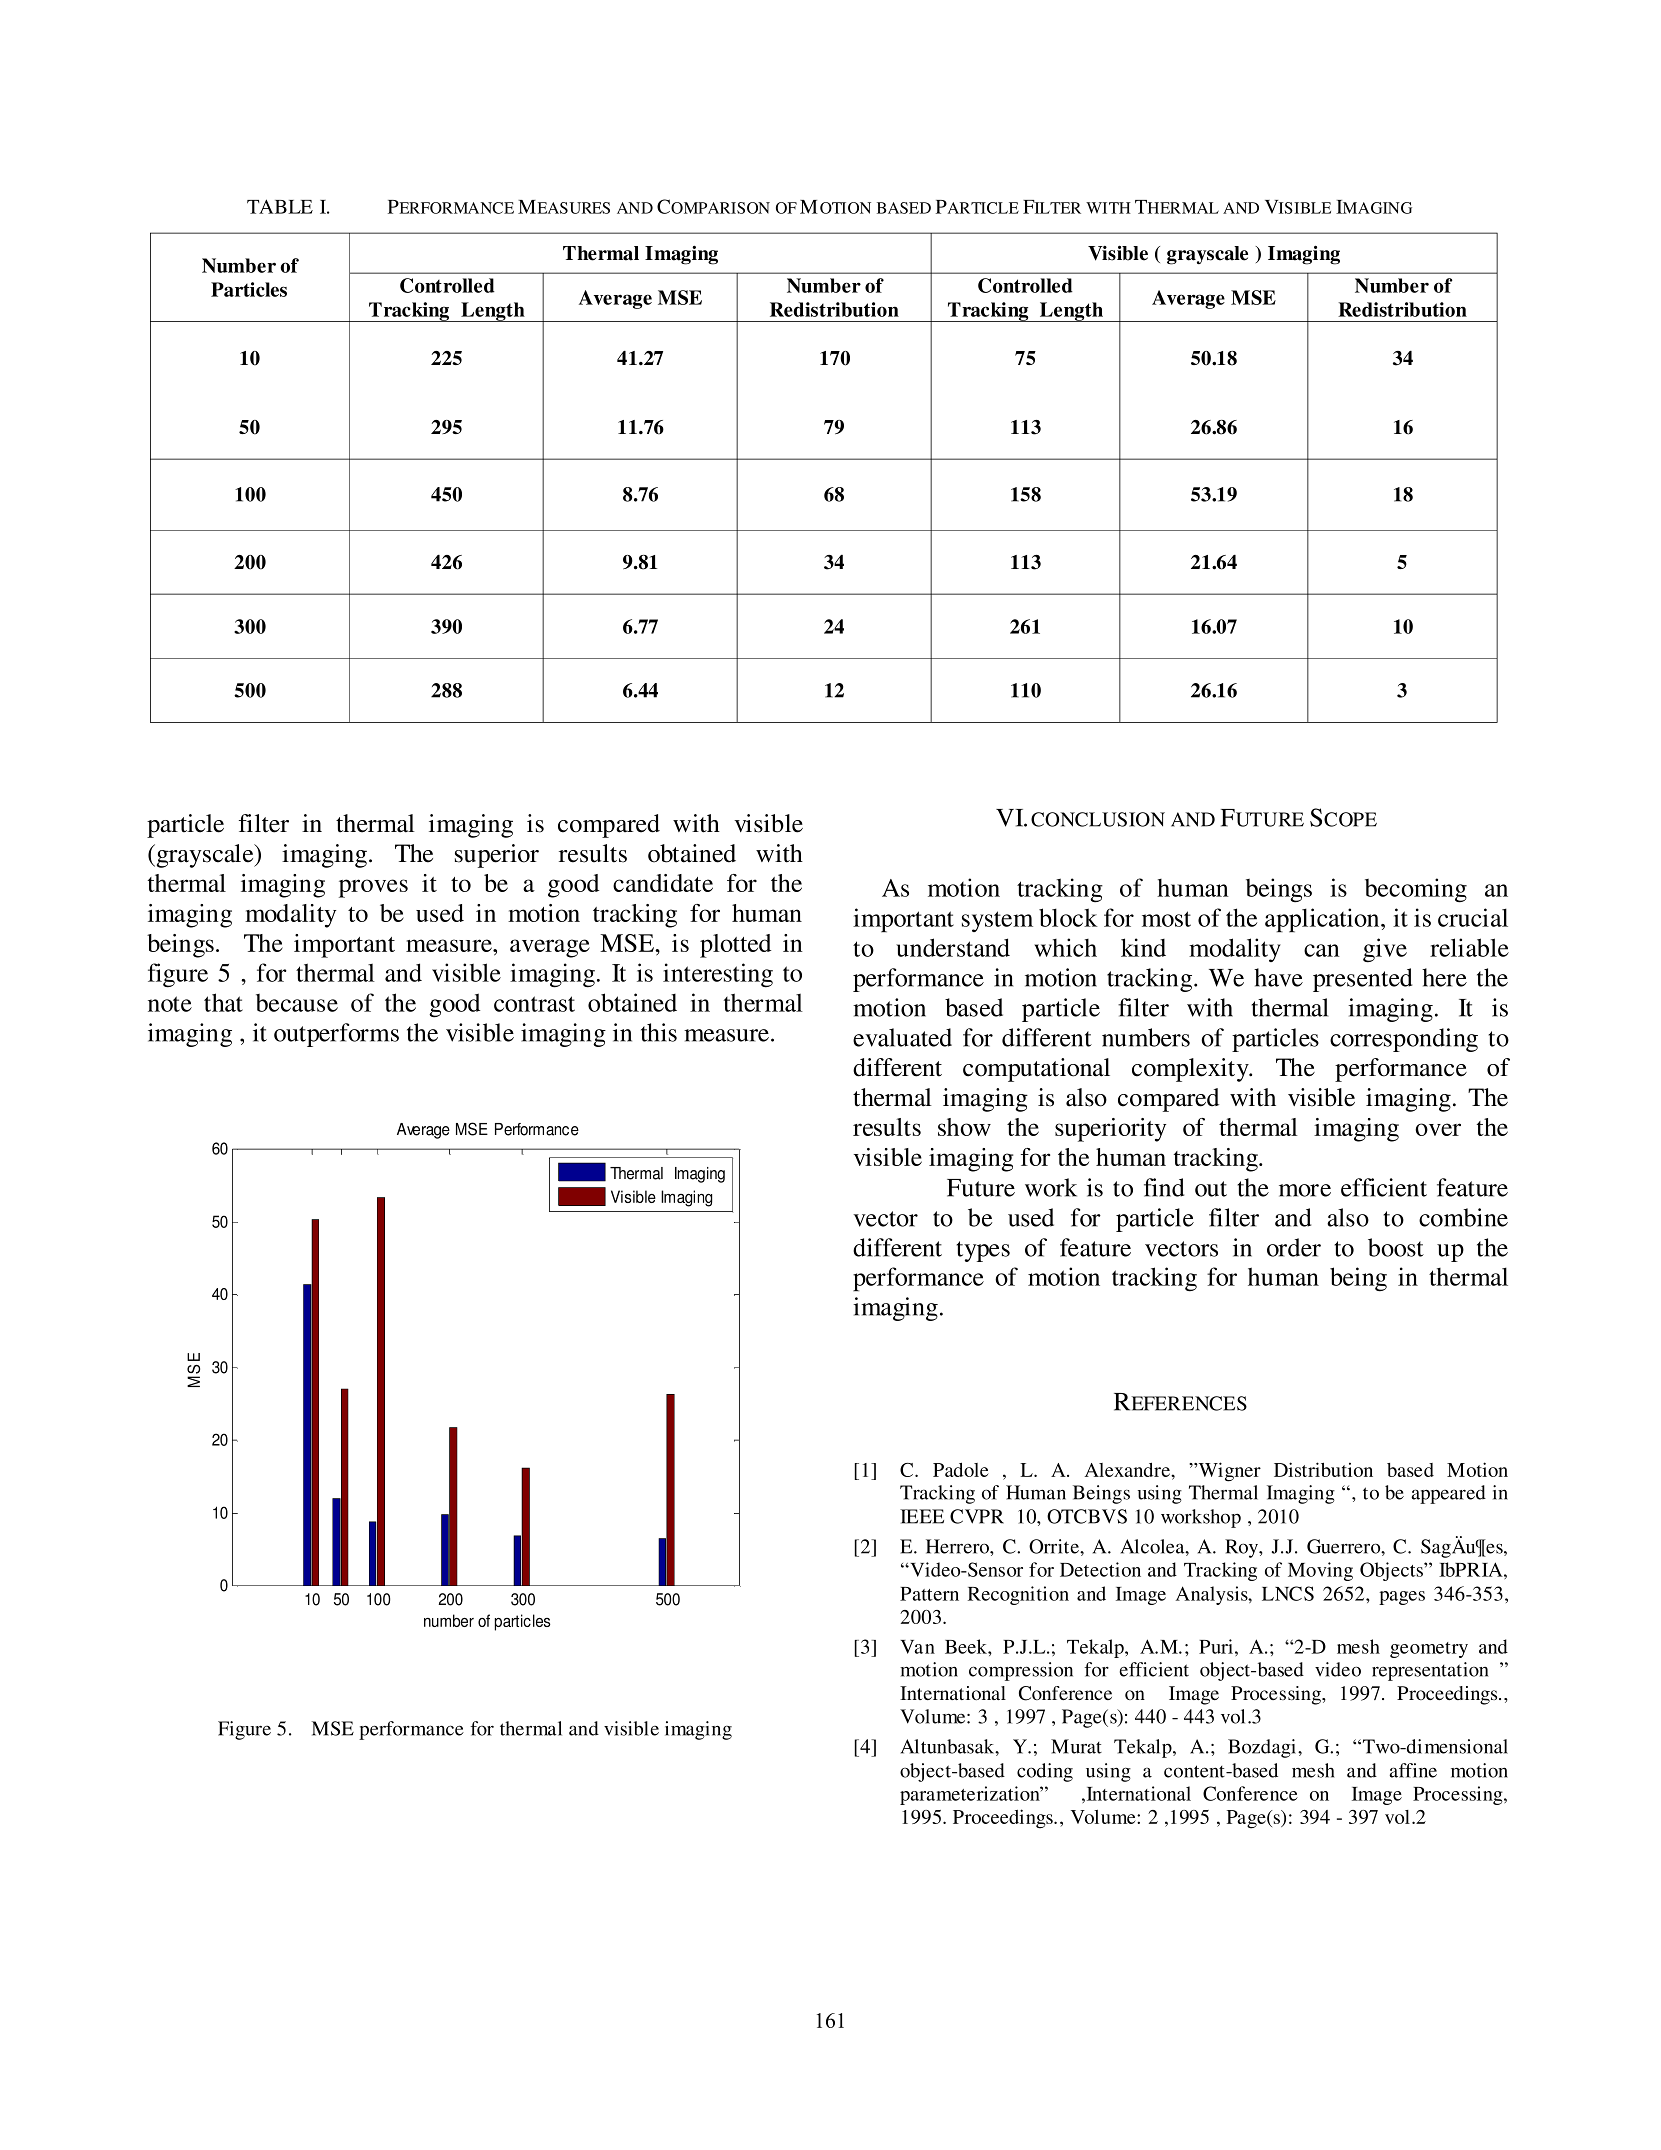  Describe the element at coordinates (280, 206) in the image. I see `TABLE` at that location.
